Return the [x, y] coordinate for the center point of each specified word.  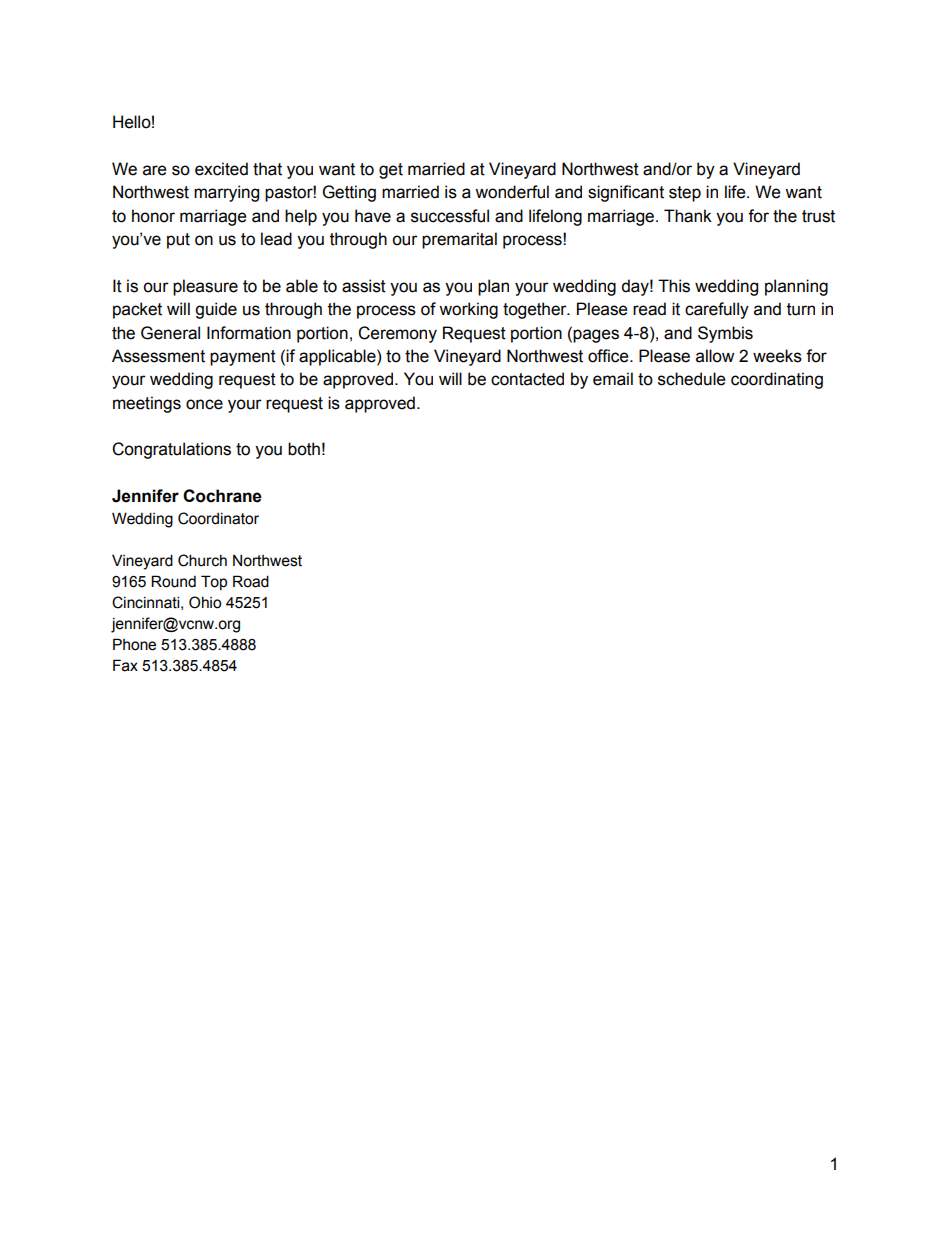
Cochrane [222, 496]
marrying [226, 193]
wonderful [512, 192]
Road [251, 581]
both [304, 449]
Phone [134, 644]
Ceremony [397, 334]
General [170, 333]
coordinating [777, 380]
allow [715, 356]
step [685, 194]
